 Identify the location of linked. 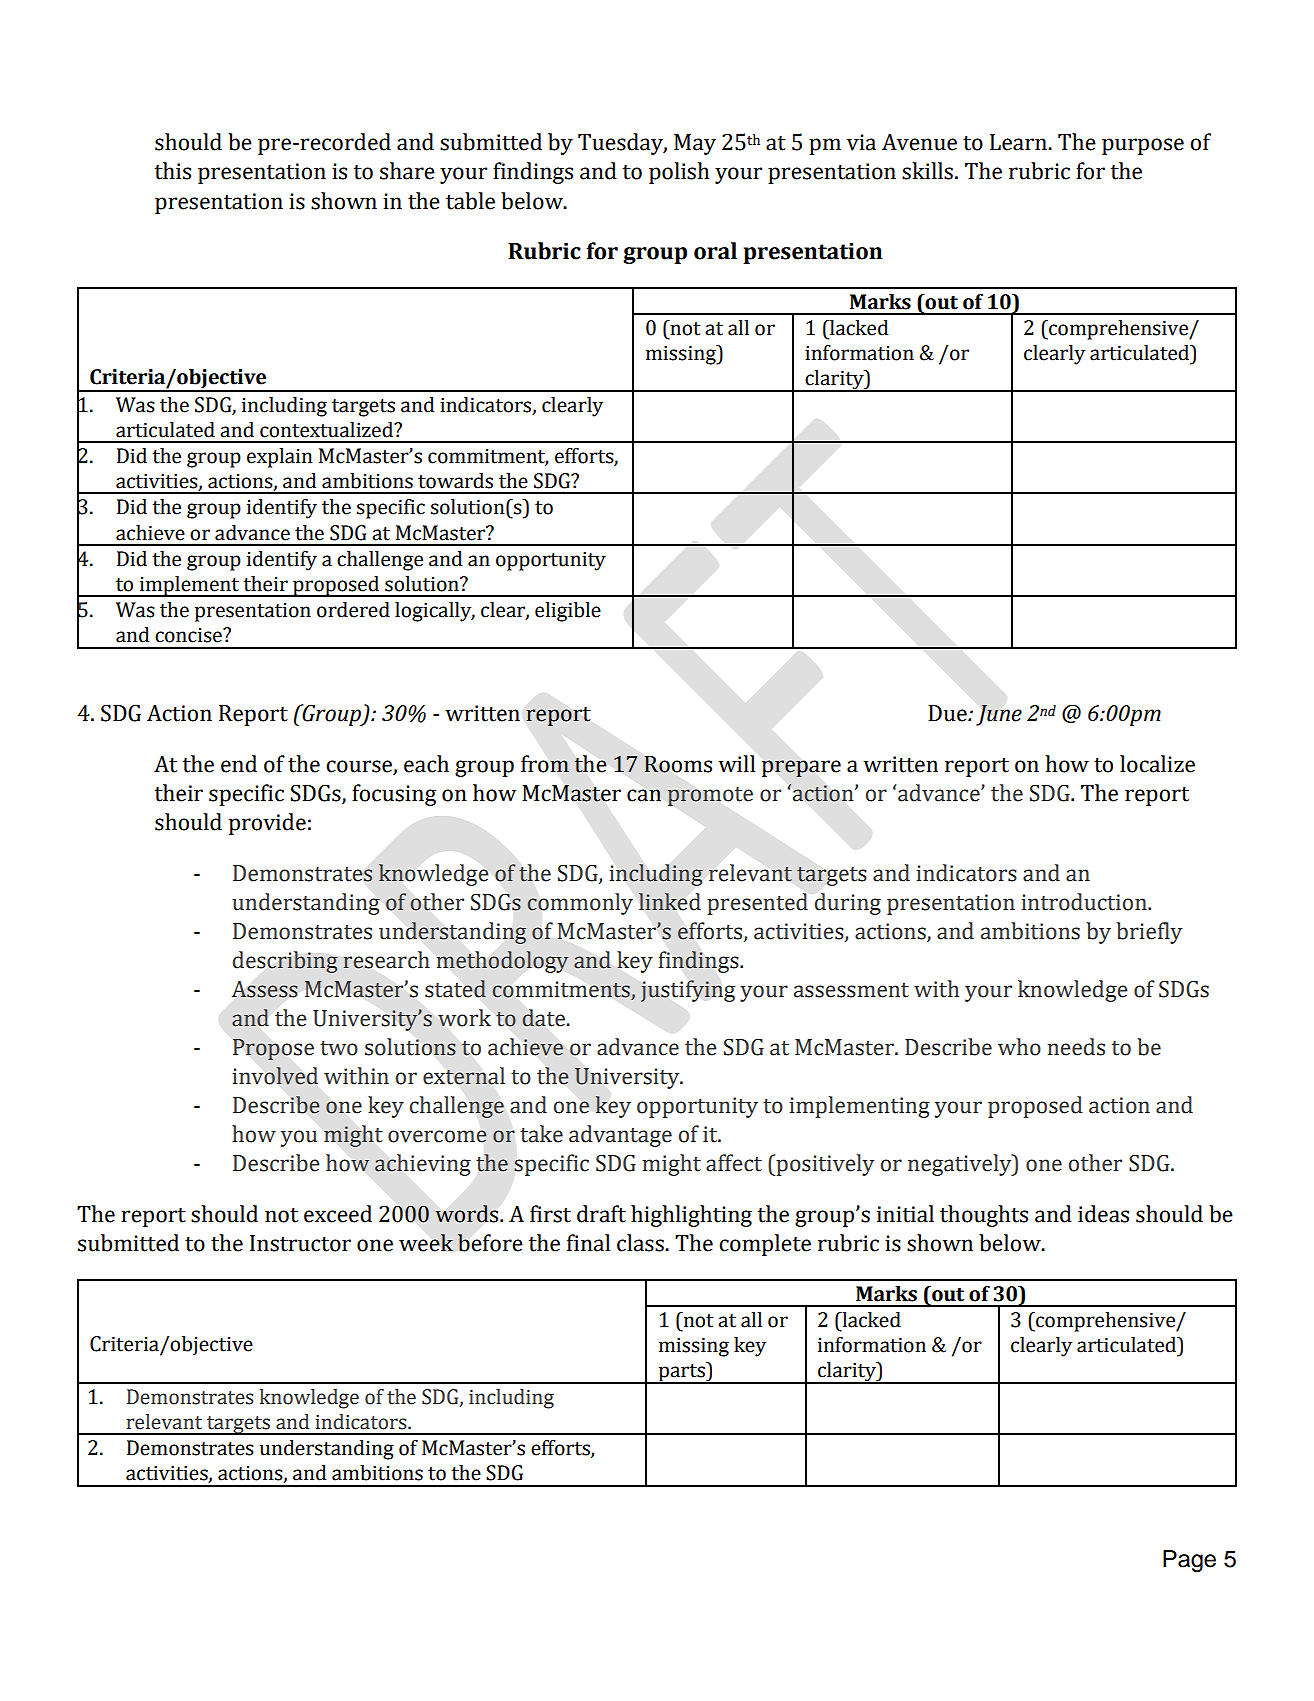
(670, 901).
